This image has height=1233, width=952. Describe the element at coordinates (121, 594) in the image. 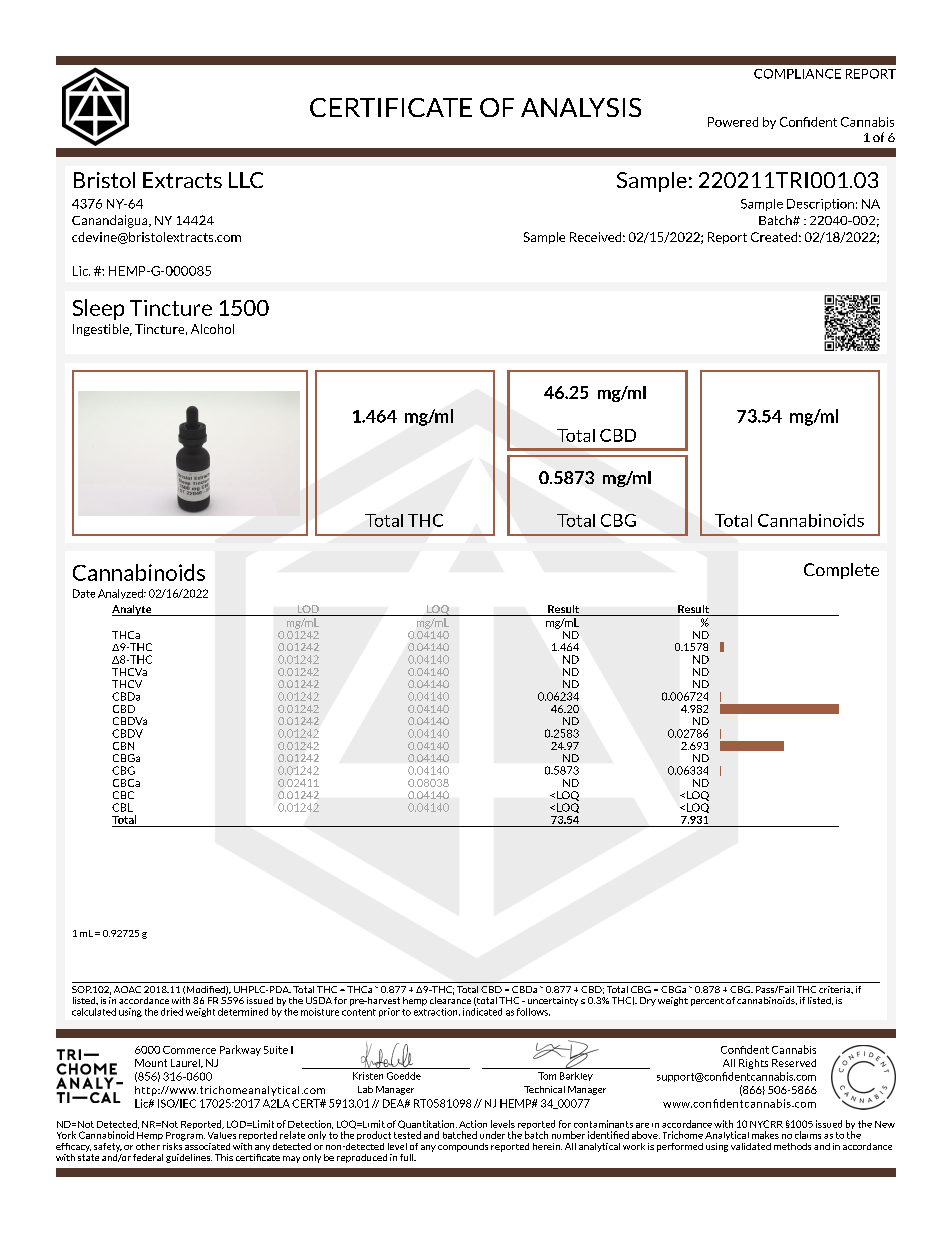

I see `Analyzed` at that location.
